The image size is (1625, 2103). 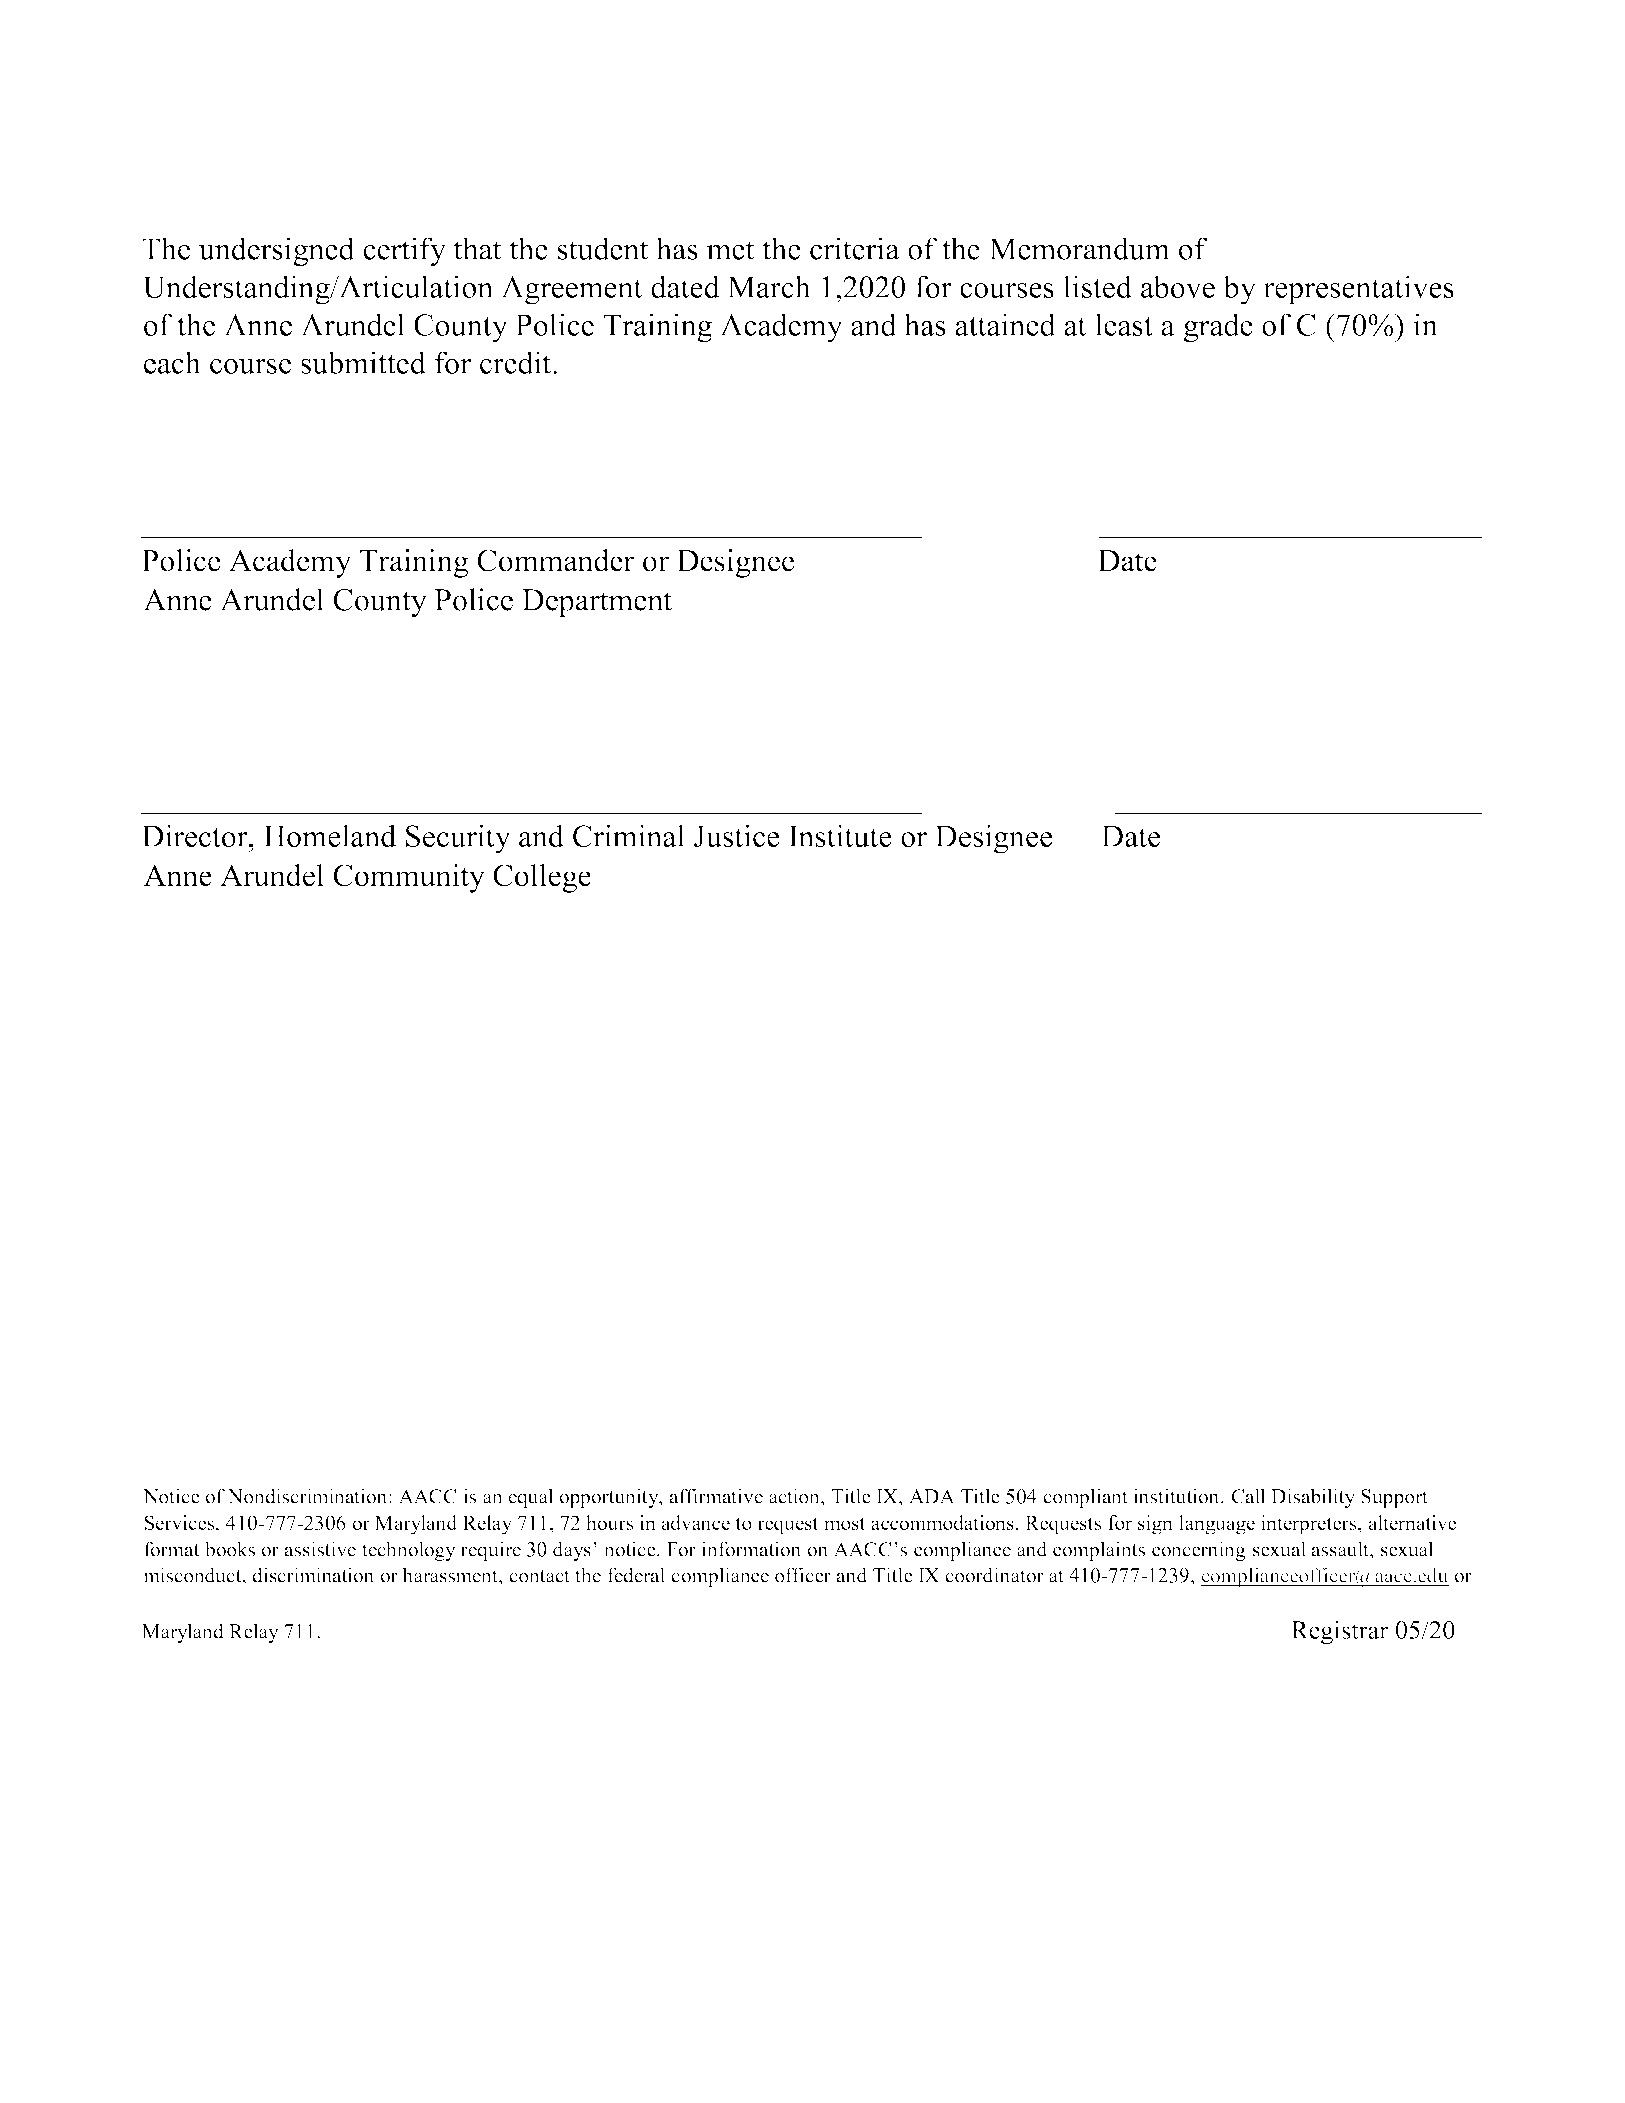 What do you see at coordinates (845, 1523) in the screenshot?
I see `most` at bounding box center [845, 1523].
